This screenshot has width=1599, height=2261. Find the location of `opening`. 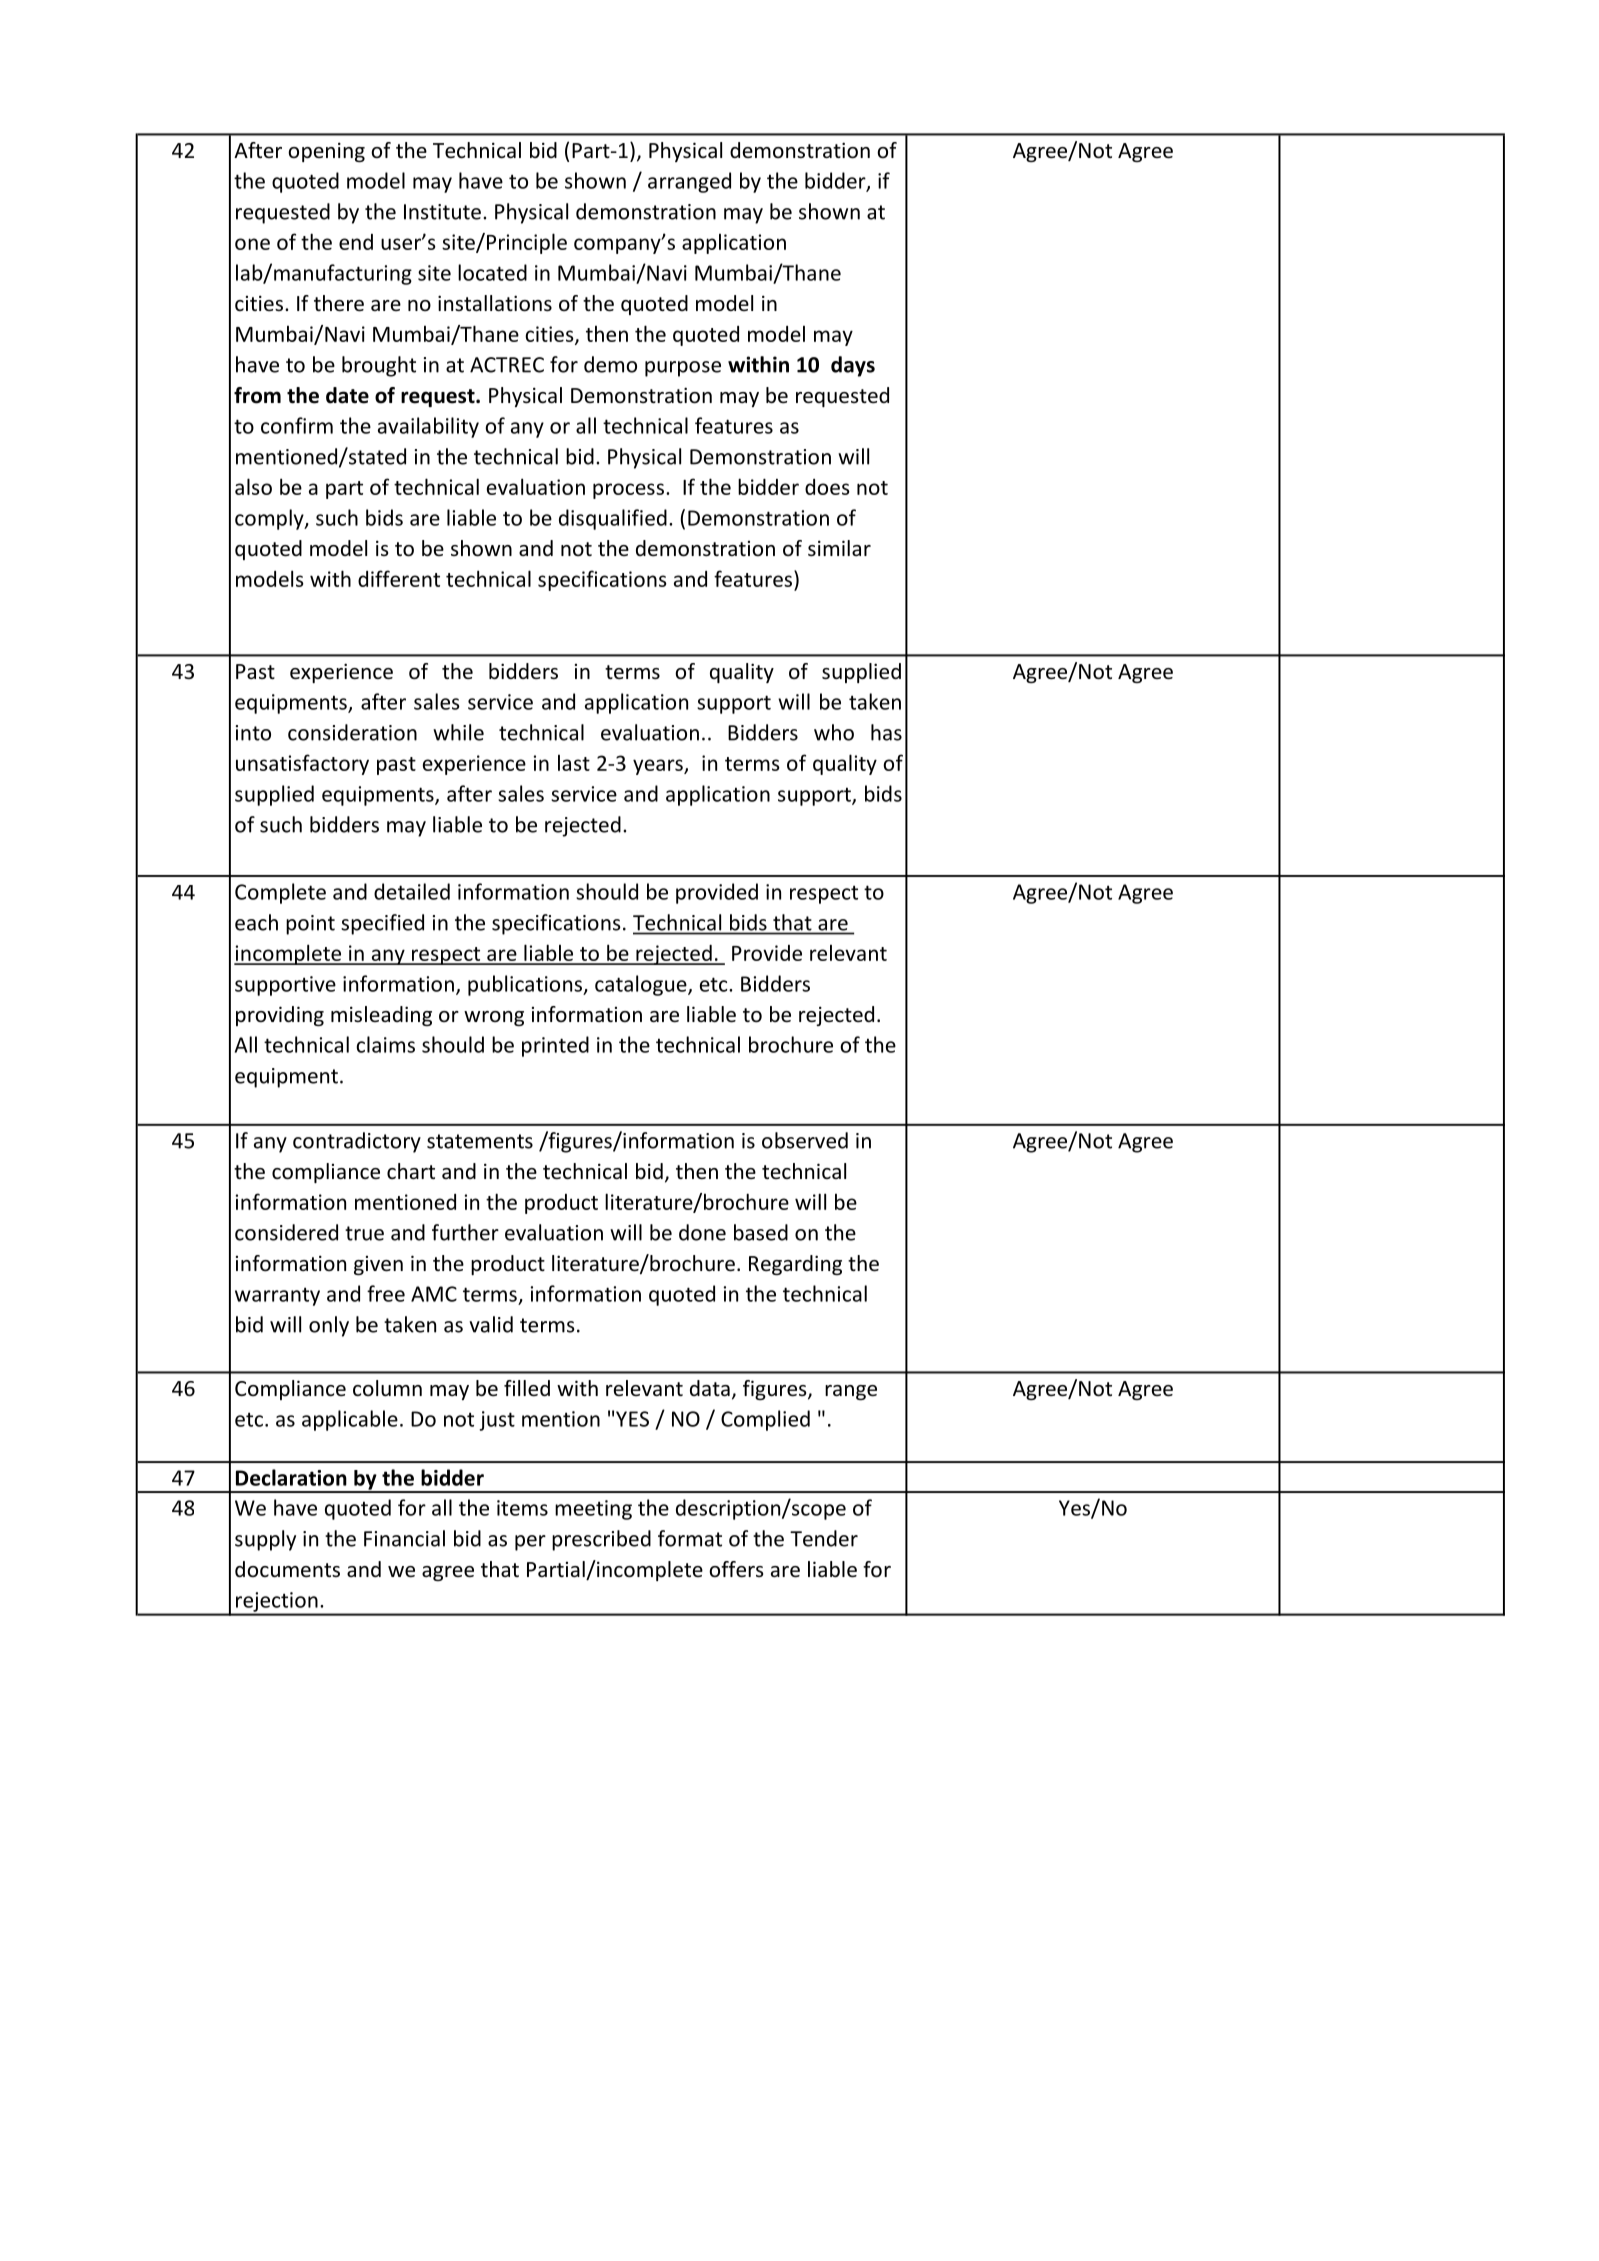

opening is located at coordinates (326, 152).
